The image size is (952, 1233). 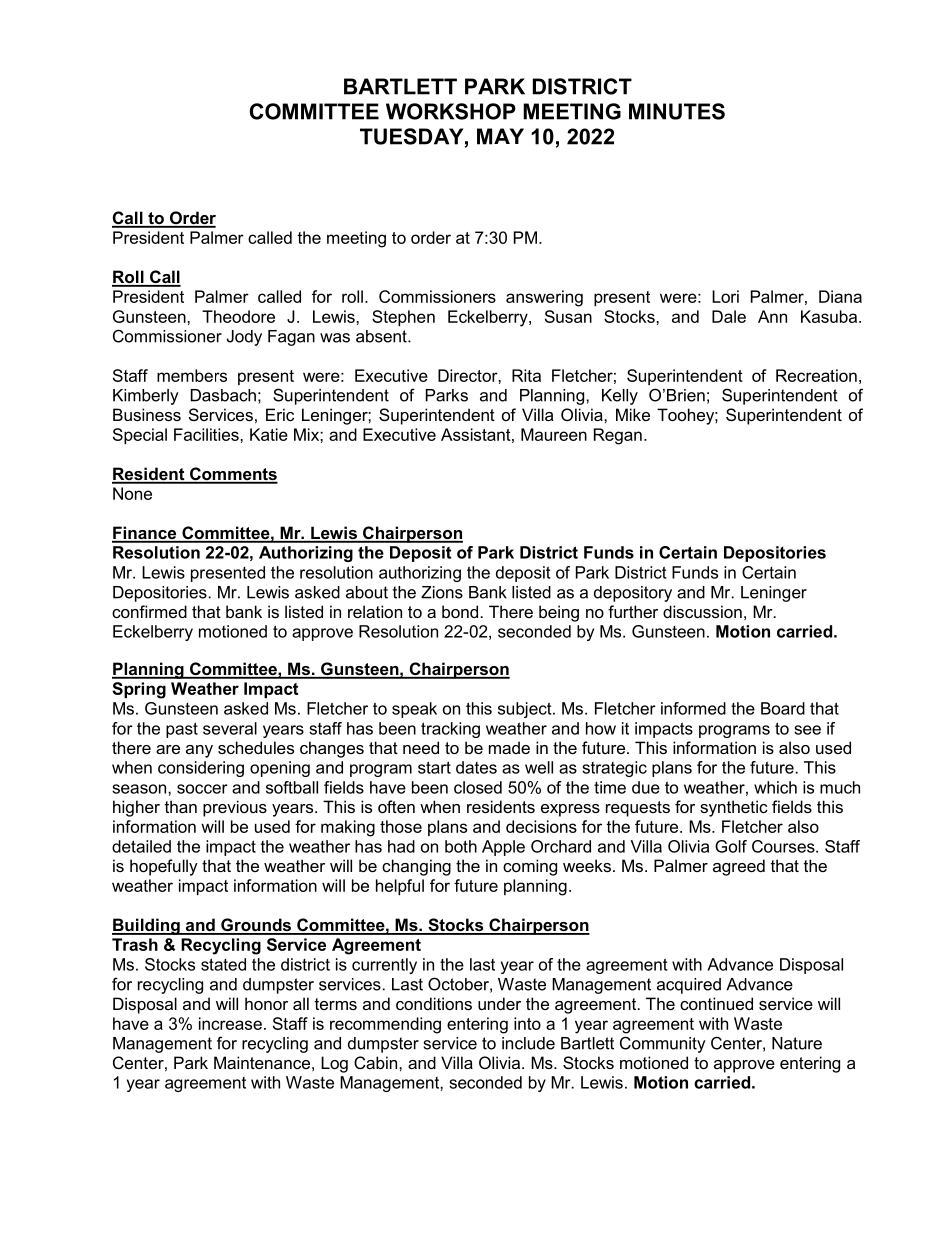 I want to click on WORKSHOP, so click(x=451, y=111).
